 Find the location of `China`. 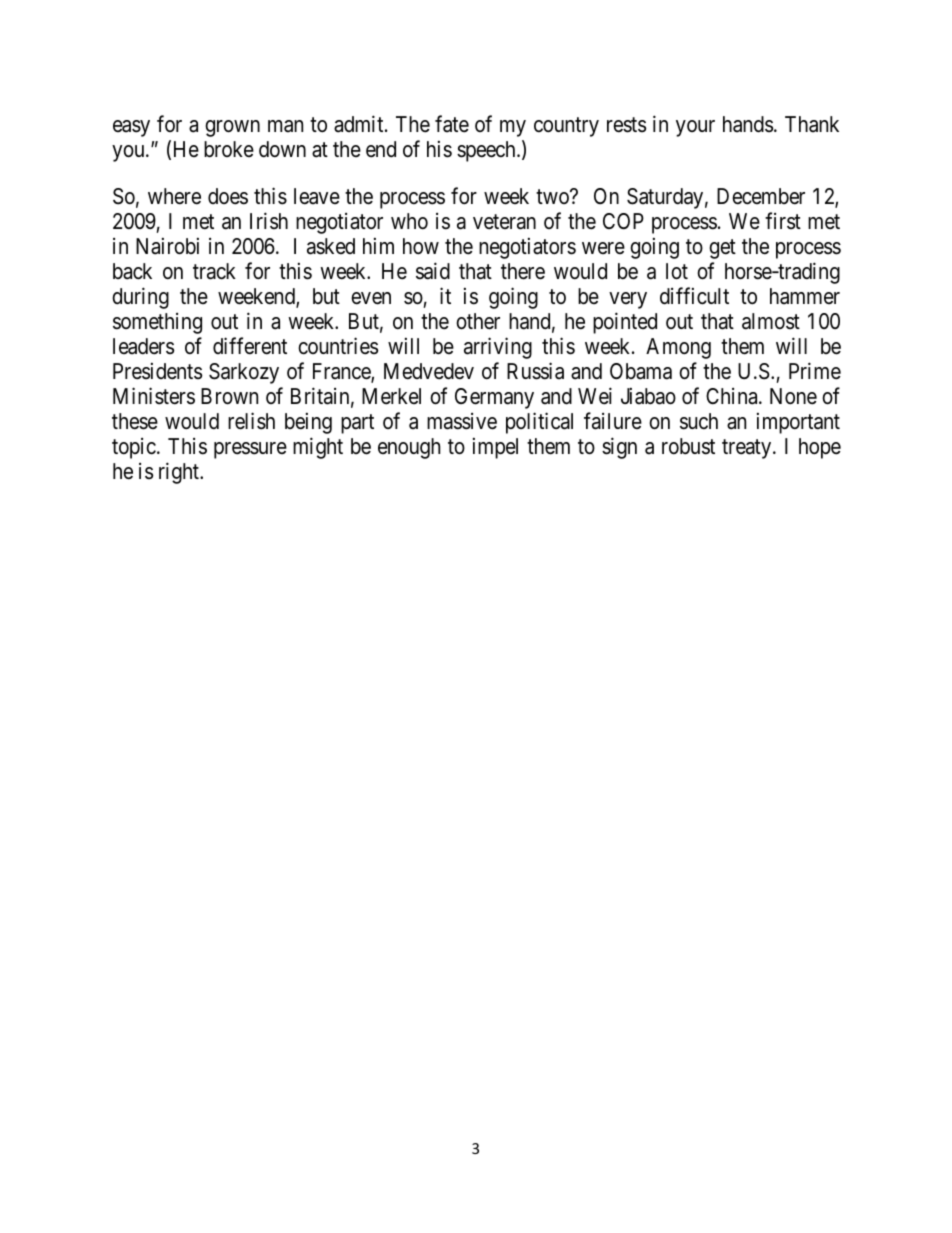

China is located at coordinates (733, 396).
